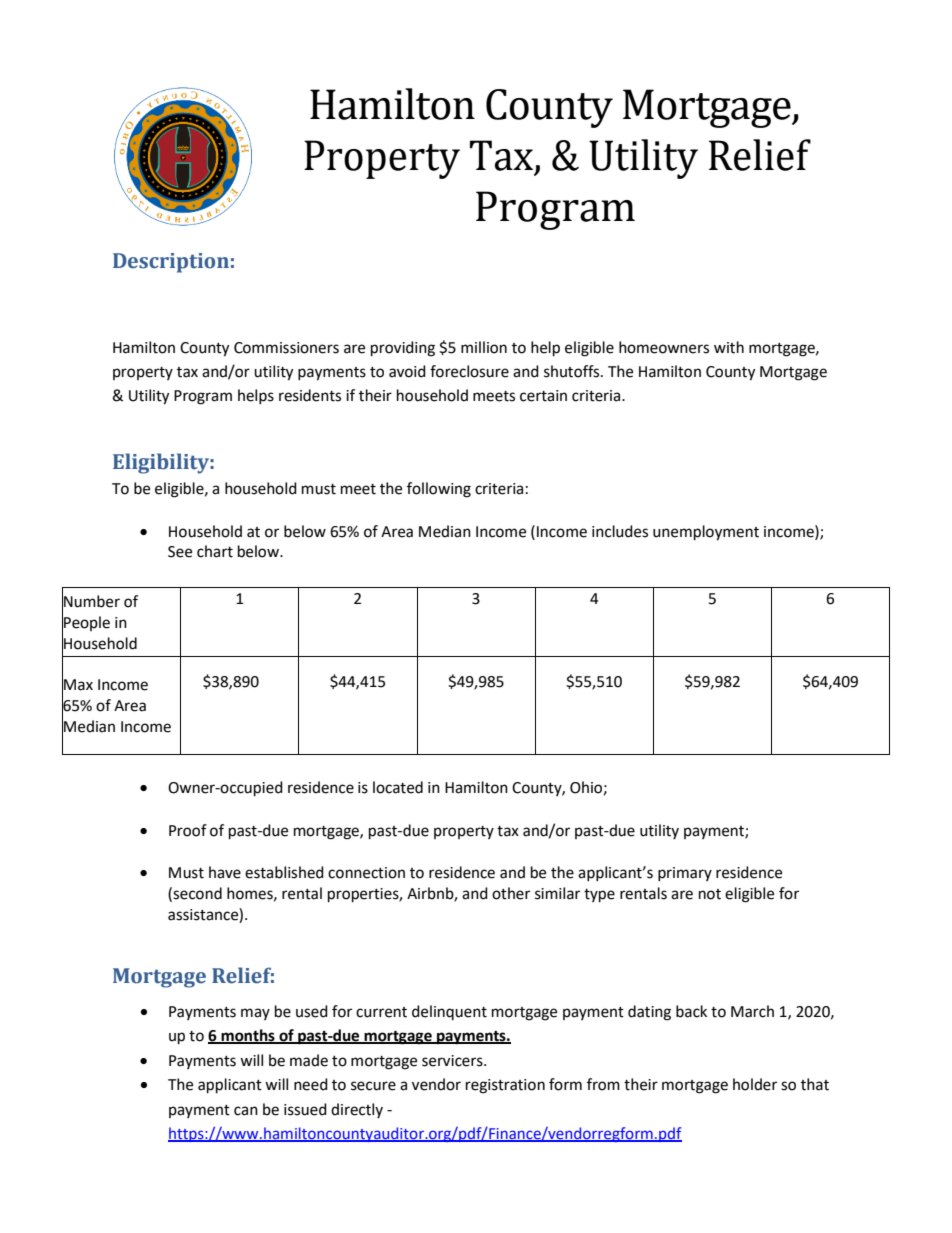 This screenshot has height=1233, width=952. Describe the element at coordinates (171, 263) in the screenshot. I see `Description` at that location.
